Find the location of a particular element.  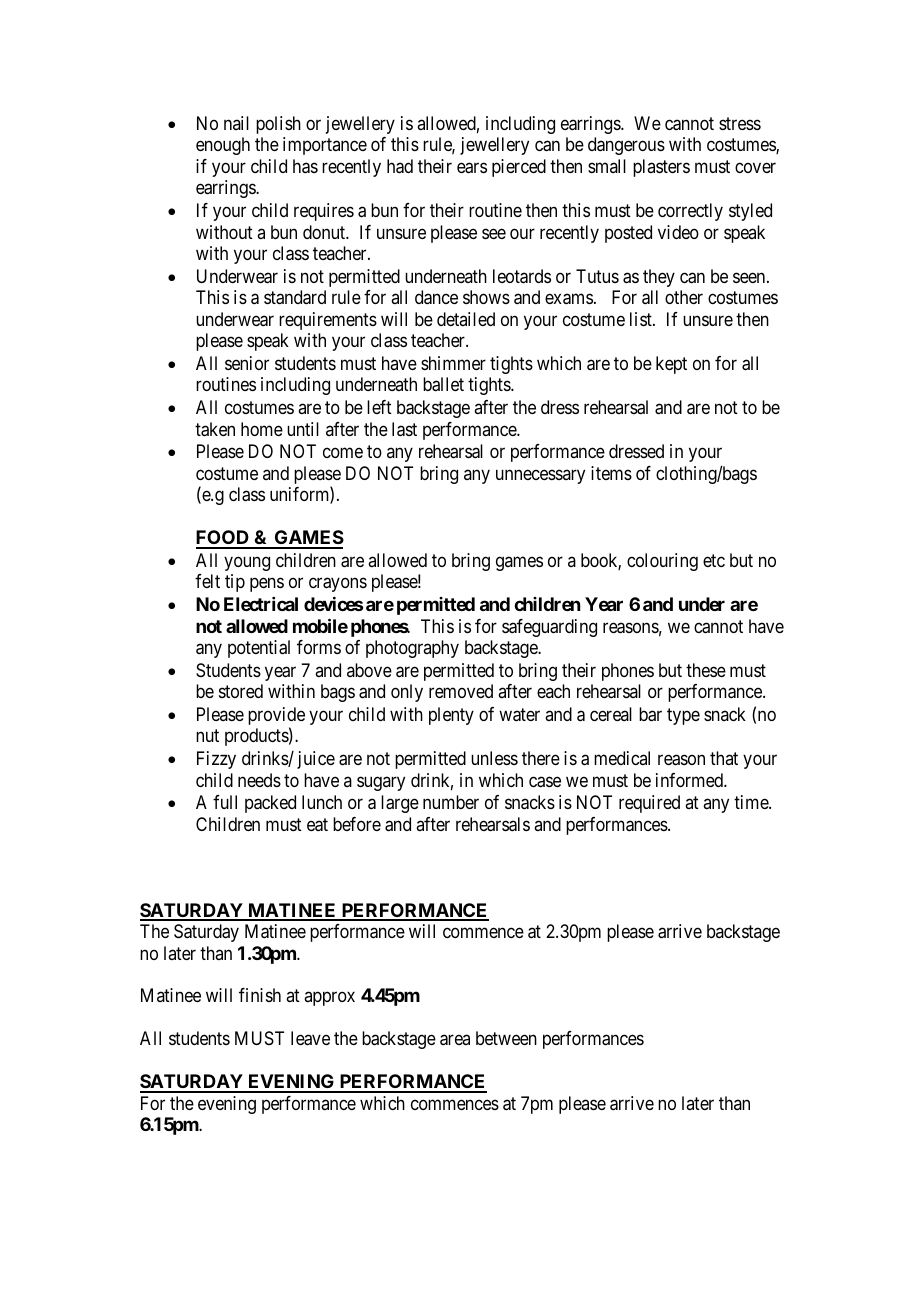

polish is located at coordinates (278, 125).
